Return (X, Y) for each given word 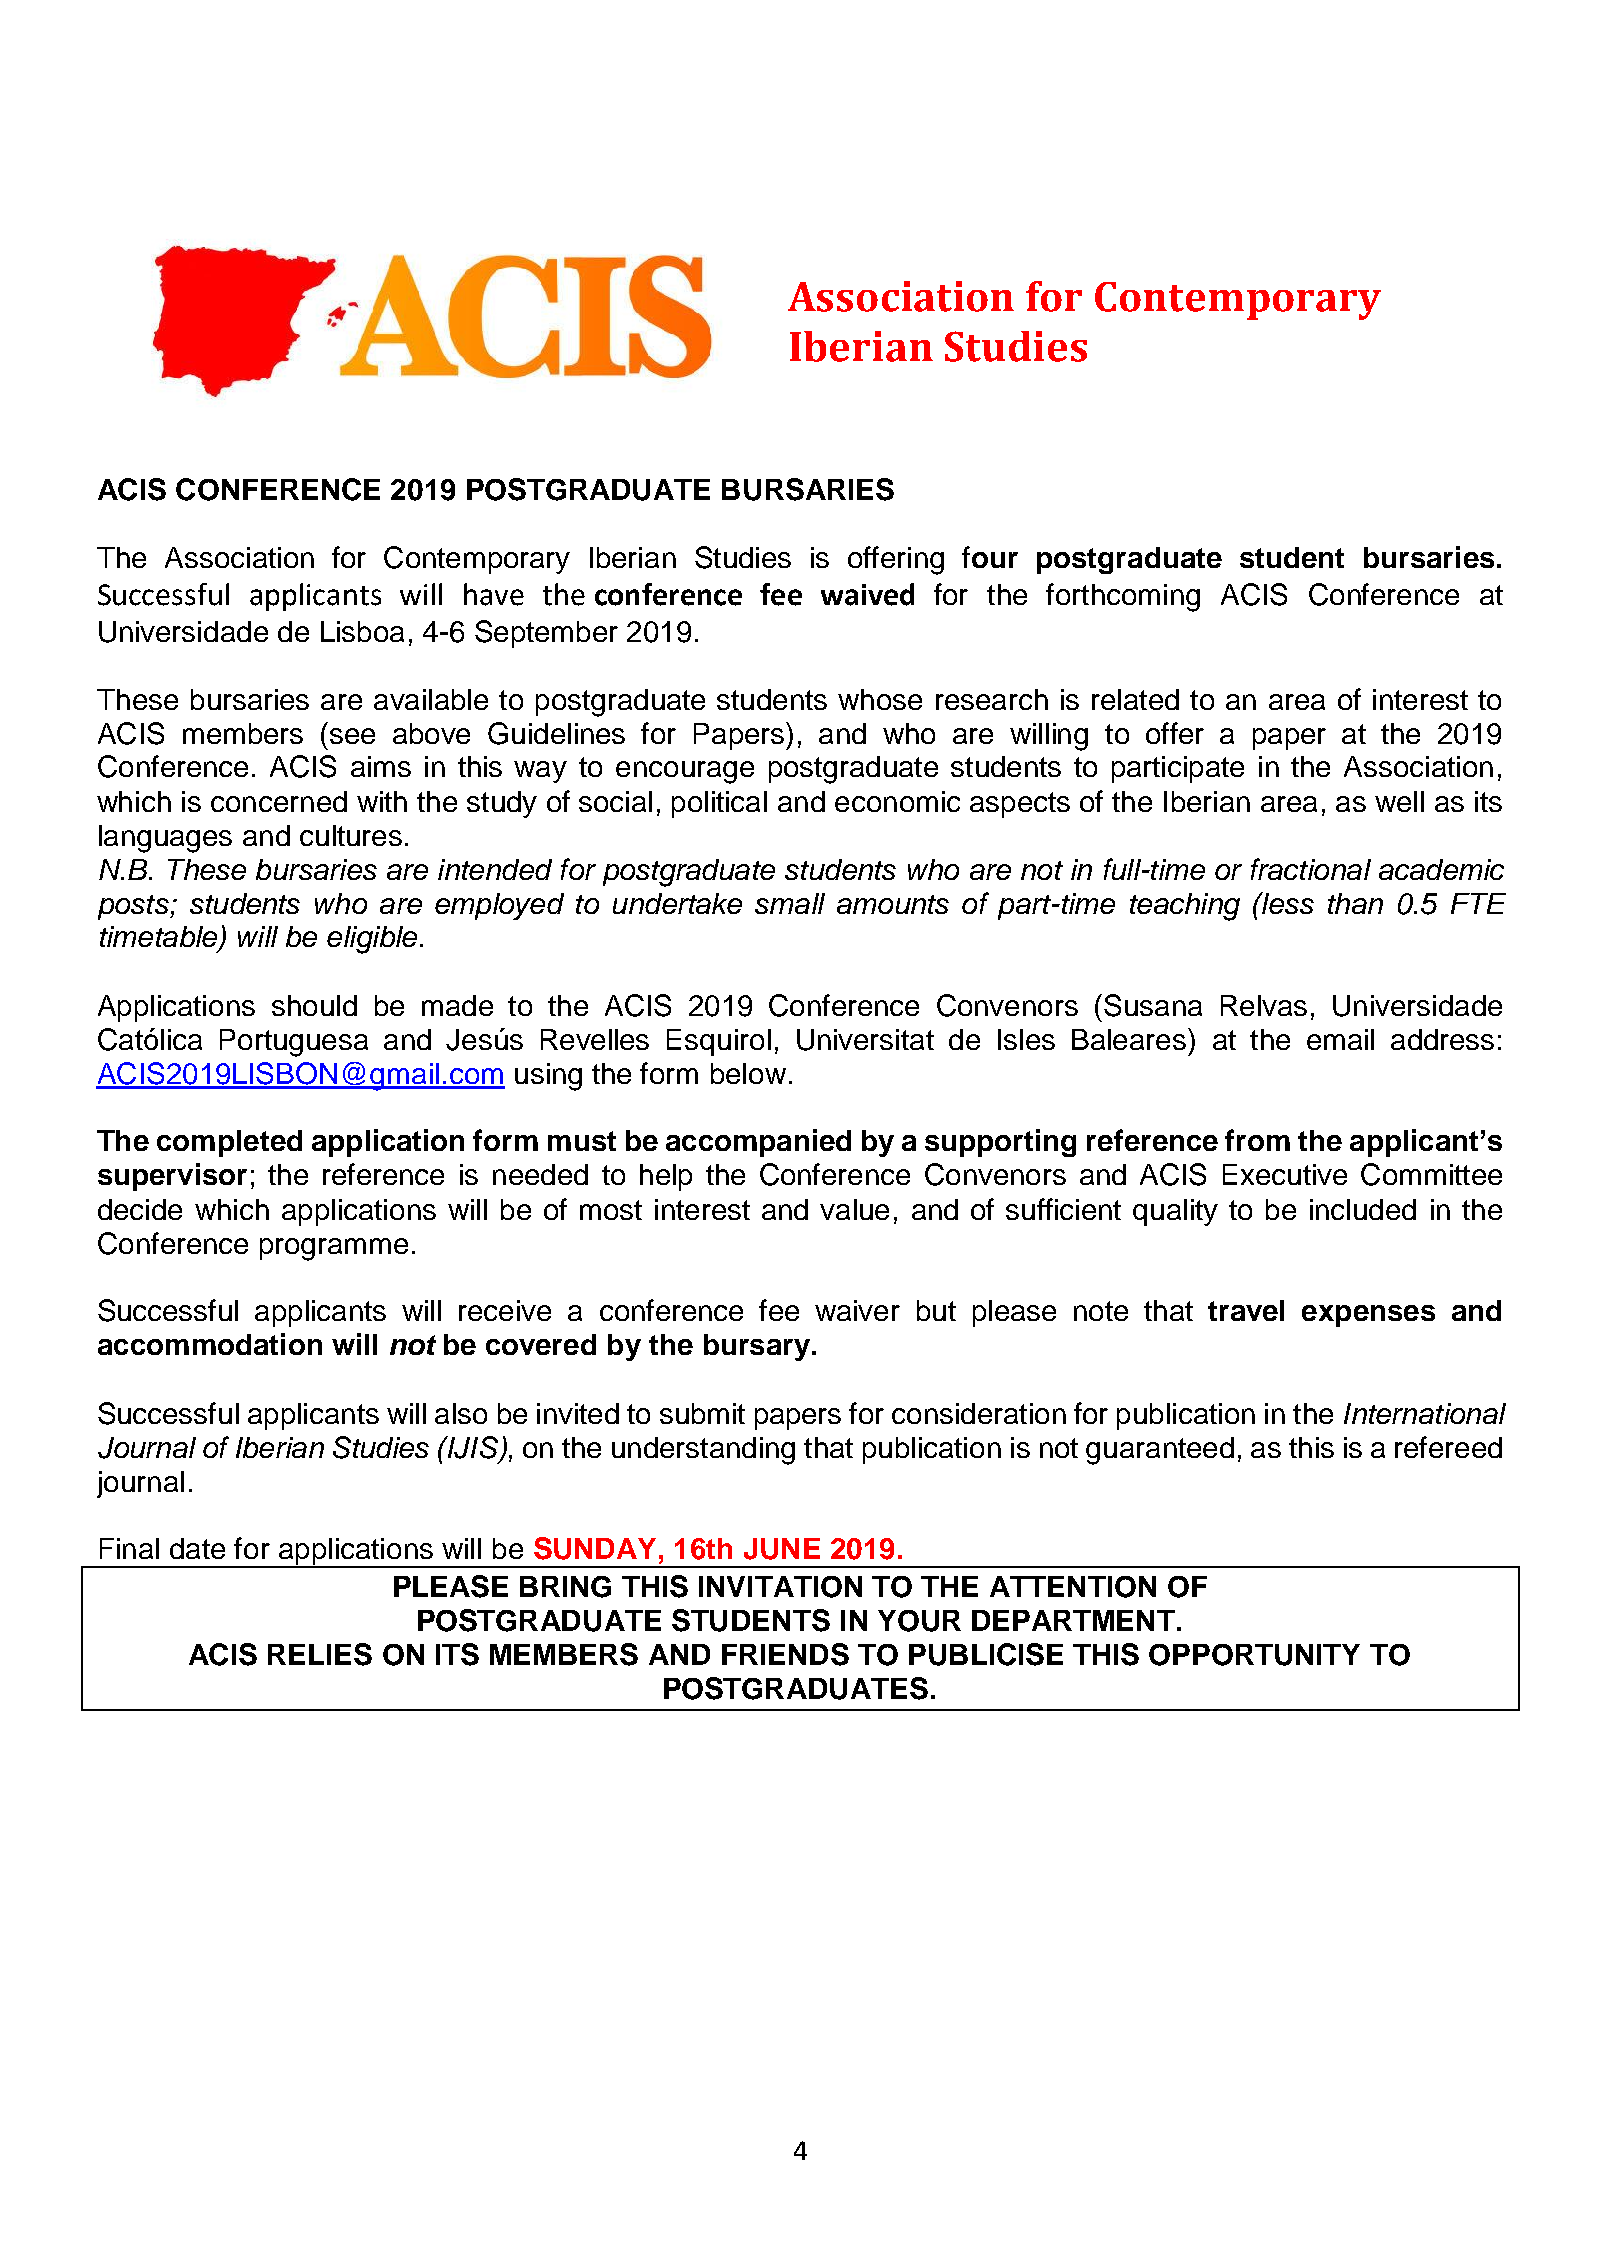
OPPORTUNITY (1254, 1655)
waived (867, 594)
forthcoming (1123, 597)
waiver (857, 1310)
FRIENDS (785, 1654)
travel (1246, 1310)
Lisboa (362, 631)
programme (334, 1249)
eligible (372, 940)
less (1287, 903)
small (790, 903)
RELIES (320, 1654)
